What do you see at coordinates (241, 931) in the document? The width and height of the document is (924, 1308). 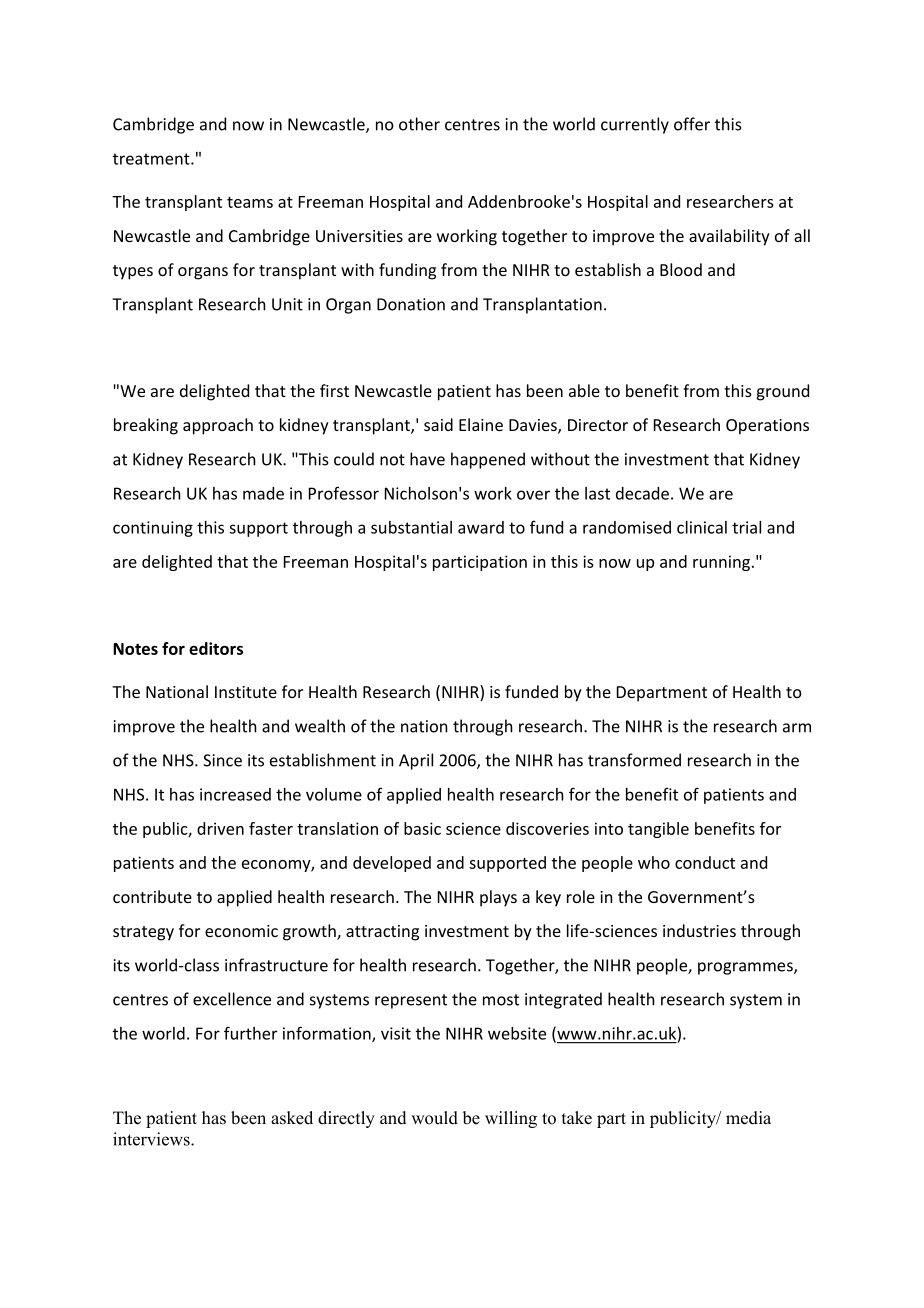 I see `economic` at bounding box center [241, 931].
